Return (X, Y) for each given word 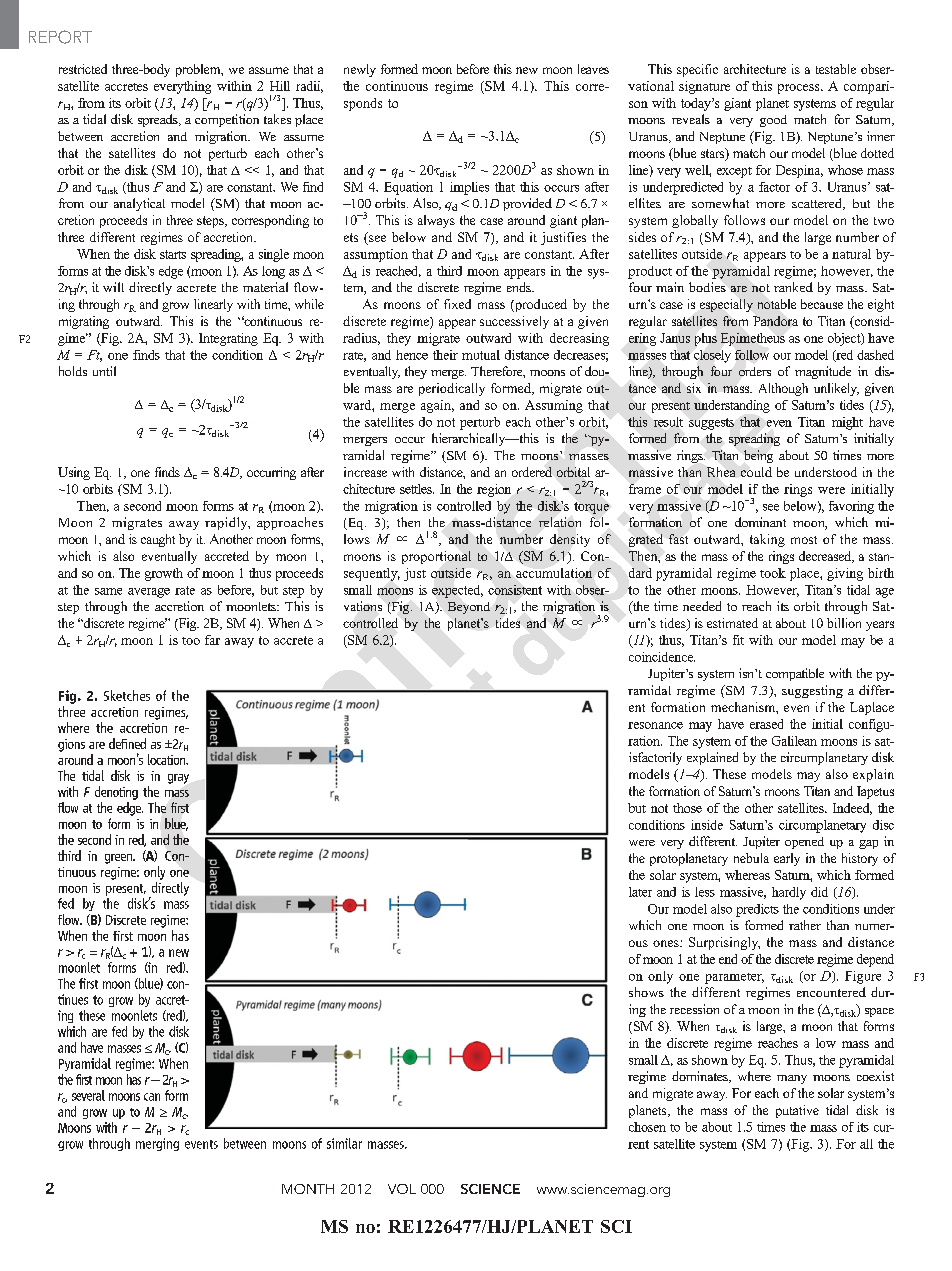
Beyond (469, 608)
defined (127, 743)
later (640, 892)
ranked (793, 287)
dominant (760, 522)
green (119, 859)
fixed (457, 304)
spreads (159, 120)
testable (836, 69)
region (494, 490)
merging (157, 1144)
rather (805, 925)
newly (360, 70)
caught (158, 540)
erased (766, 724)
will (113, 287)
